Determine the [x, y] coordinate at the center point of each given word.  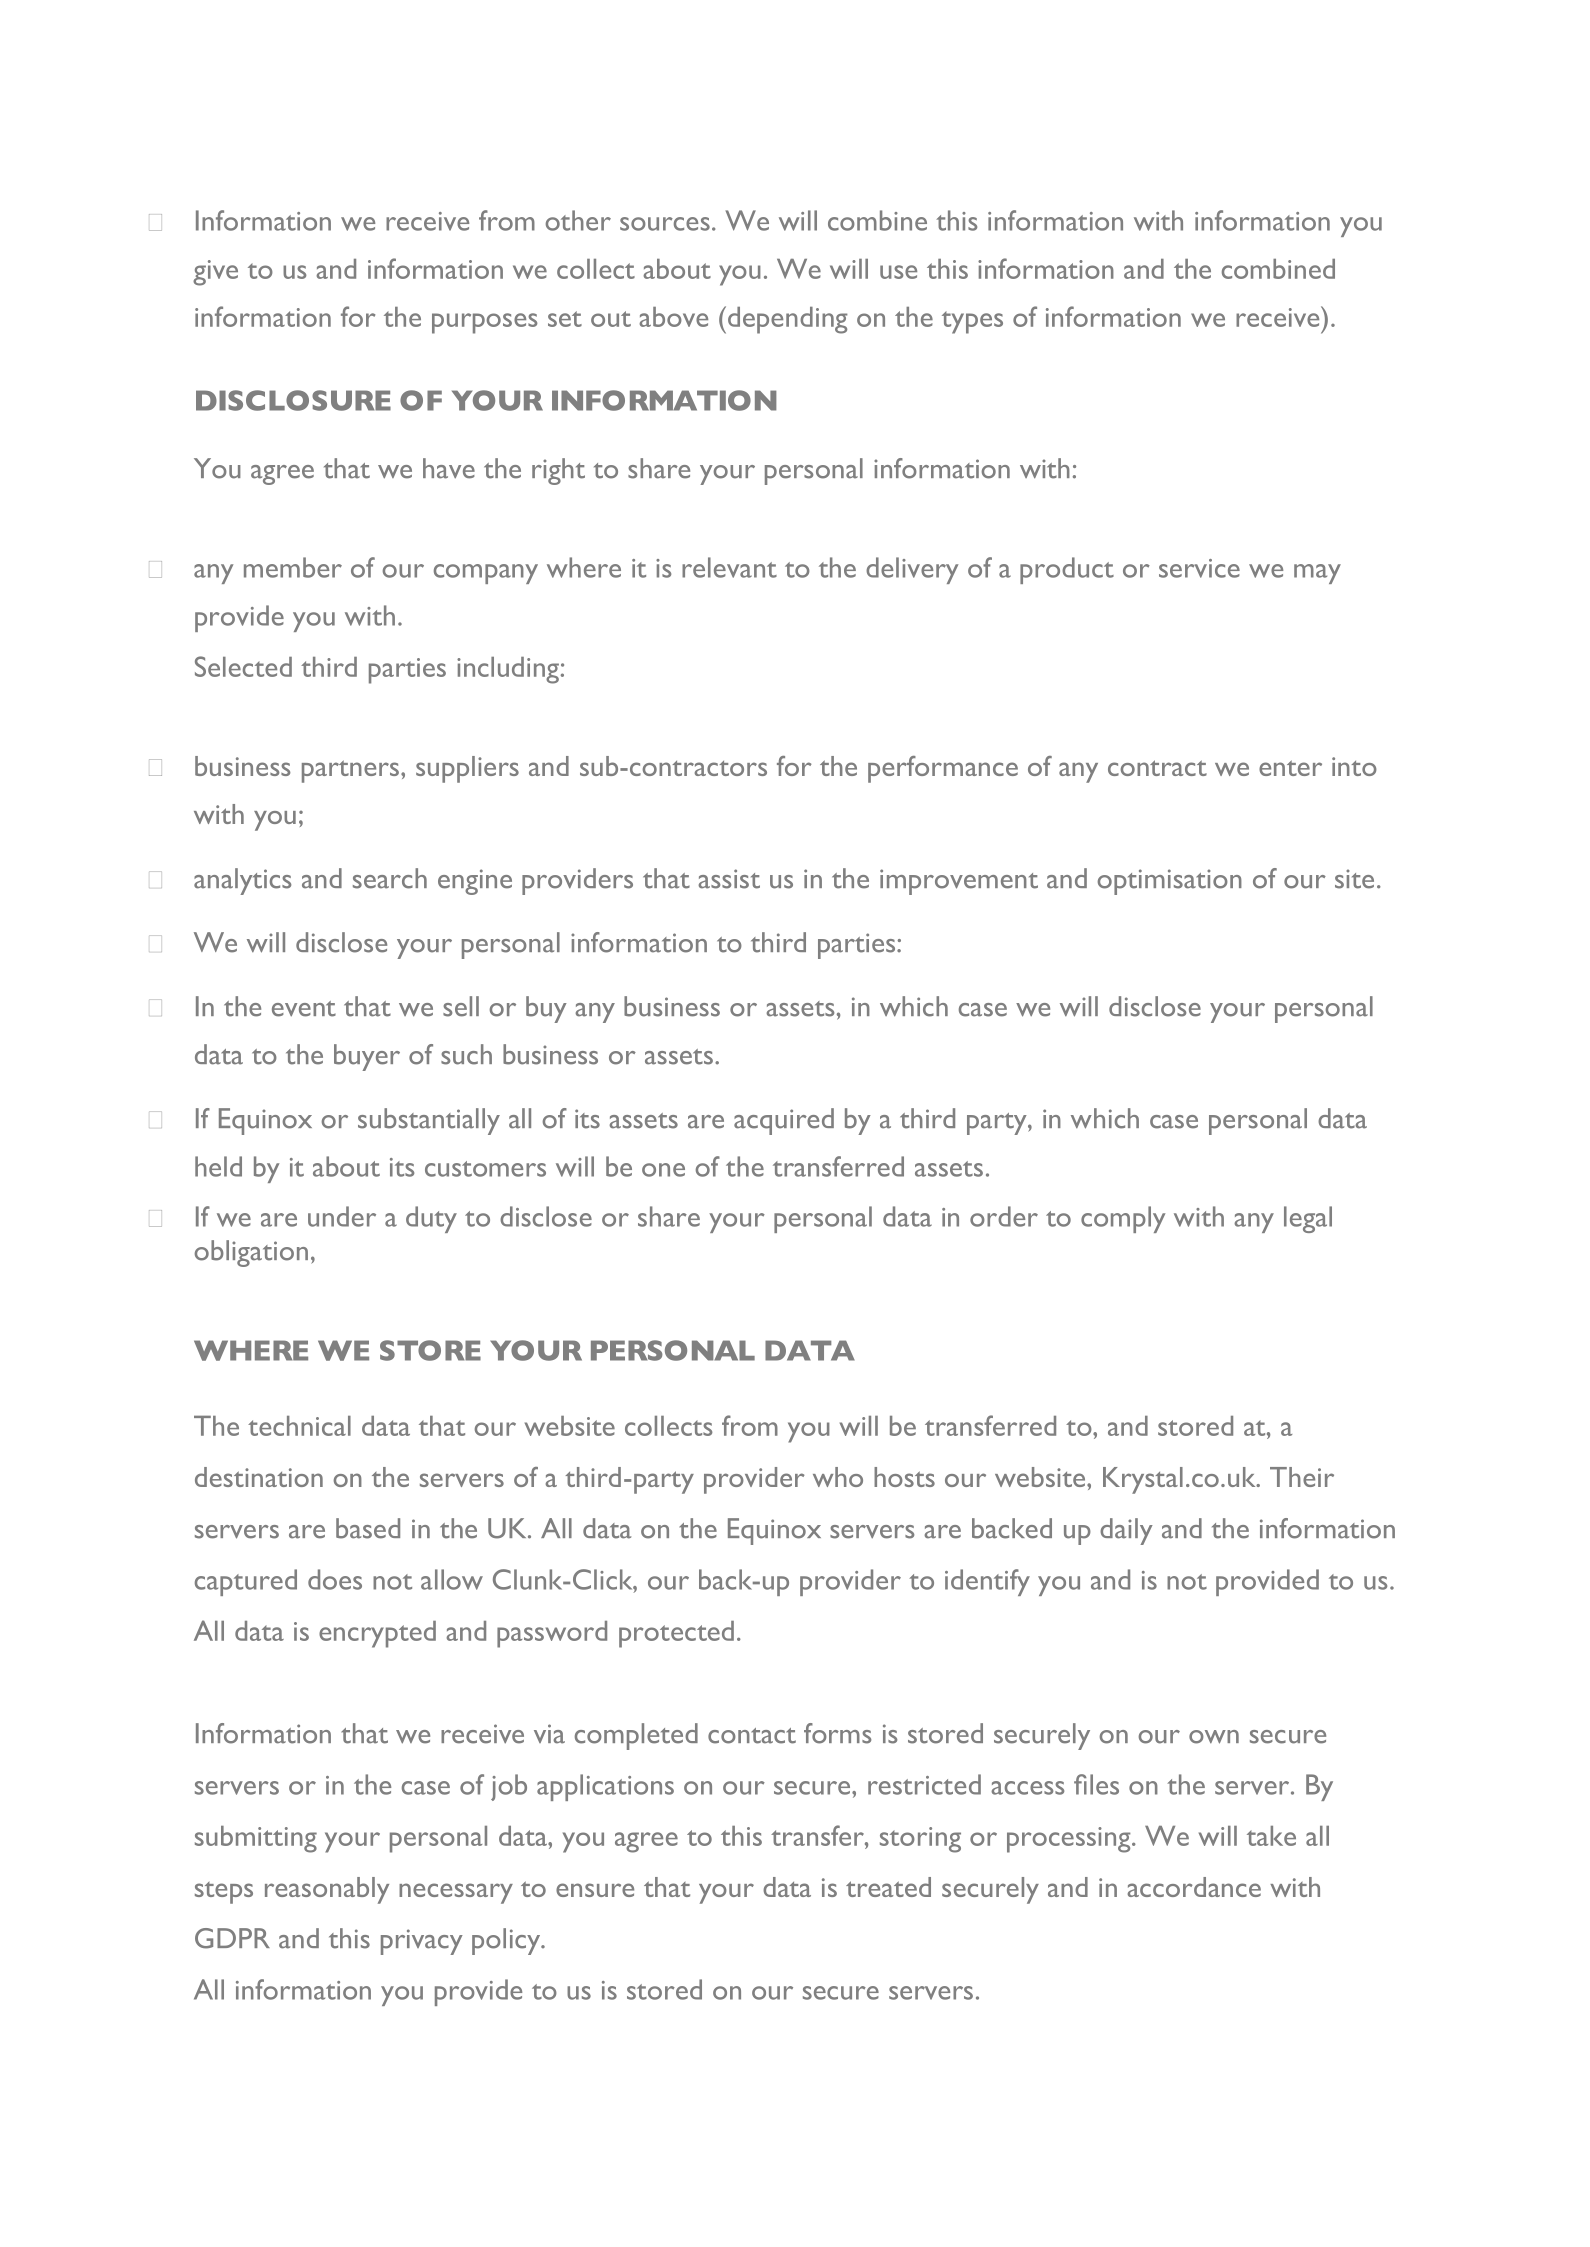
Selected [243, 666]
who [838, 1477]
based [368, 1528]
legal [1308, 1219]
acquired [784, 1121]
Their [1302, 1477]
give [215, 273]
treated [888, 1887]
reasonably [327, 1890]
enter [1290, 768]
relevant [729, 567]
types [972, 322]
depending [788, 320]
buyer [367, 1057]
